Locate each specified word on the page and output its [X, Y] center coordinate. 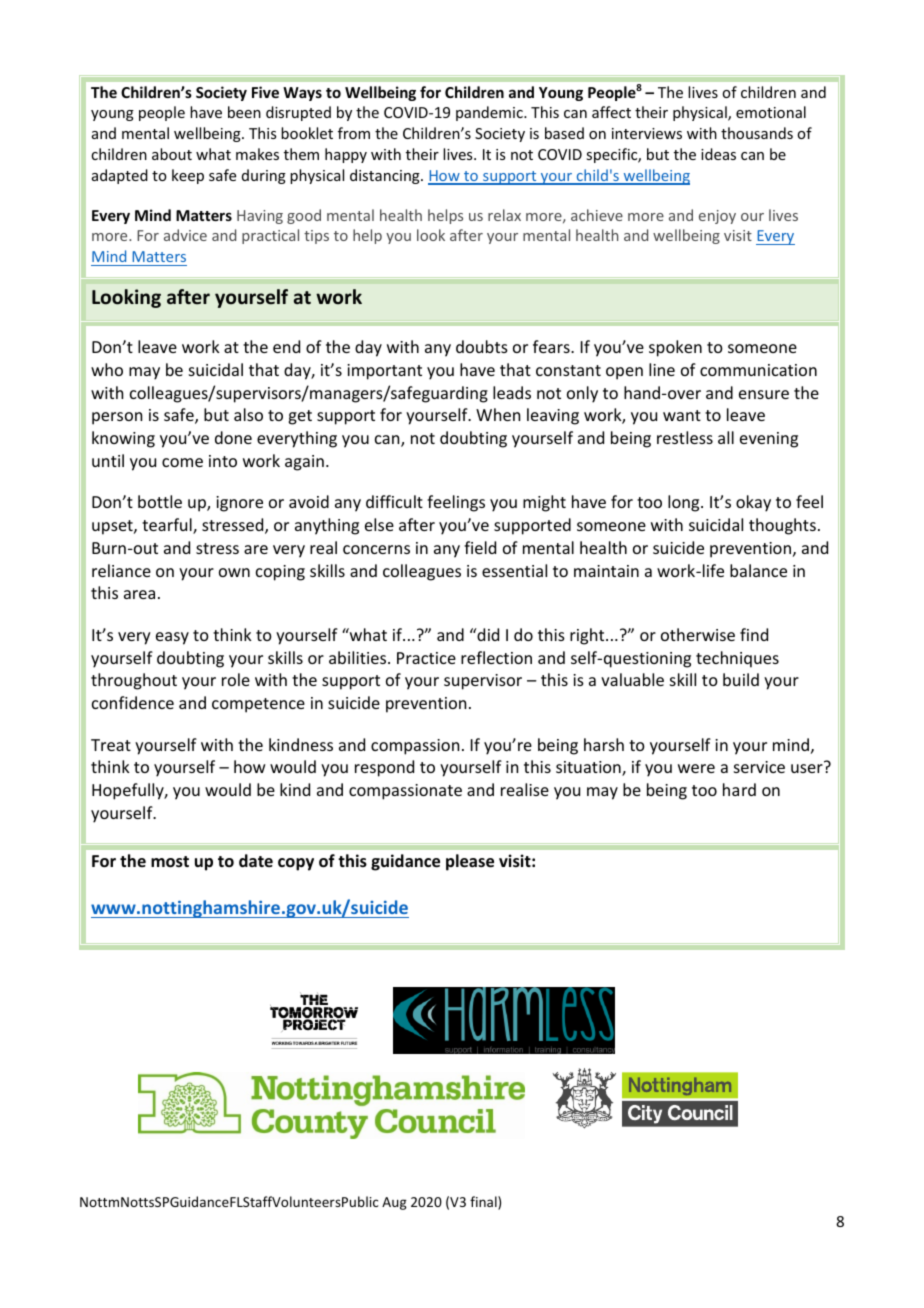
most [170, 862]
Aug [394, 1203]
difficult [394, 501]
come [182, 462]
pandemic [490, 113]
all [726, 437]
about [172, 154]
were [696, 768]
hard [739, 789]
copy [296, 864]
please [470, 862]
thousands [757, 133]
